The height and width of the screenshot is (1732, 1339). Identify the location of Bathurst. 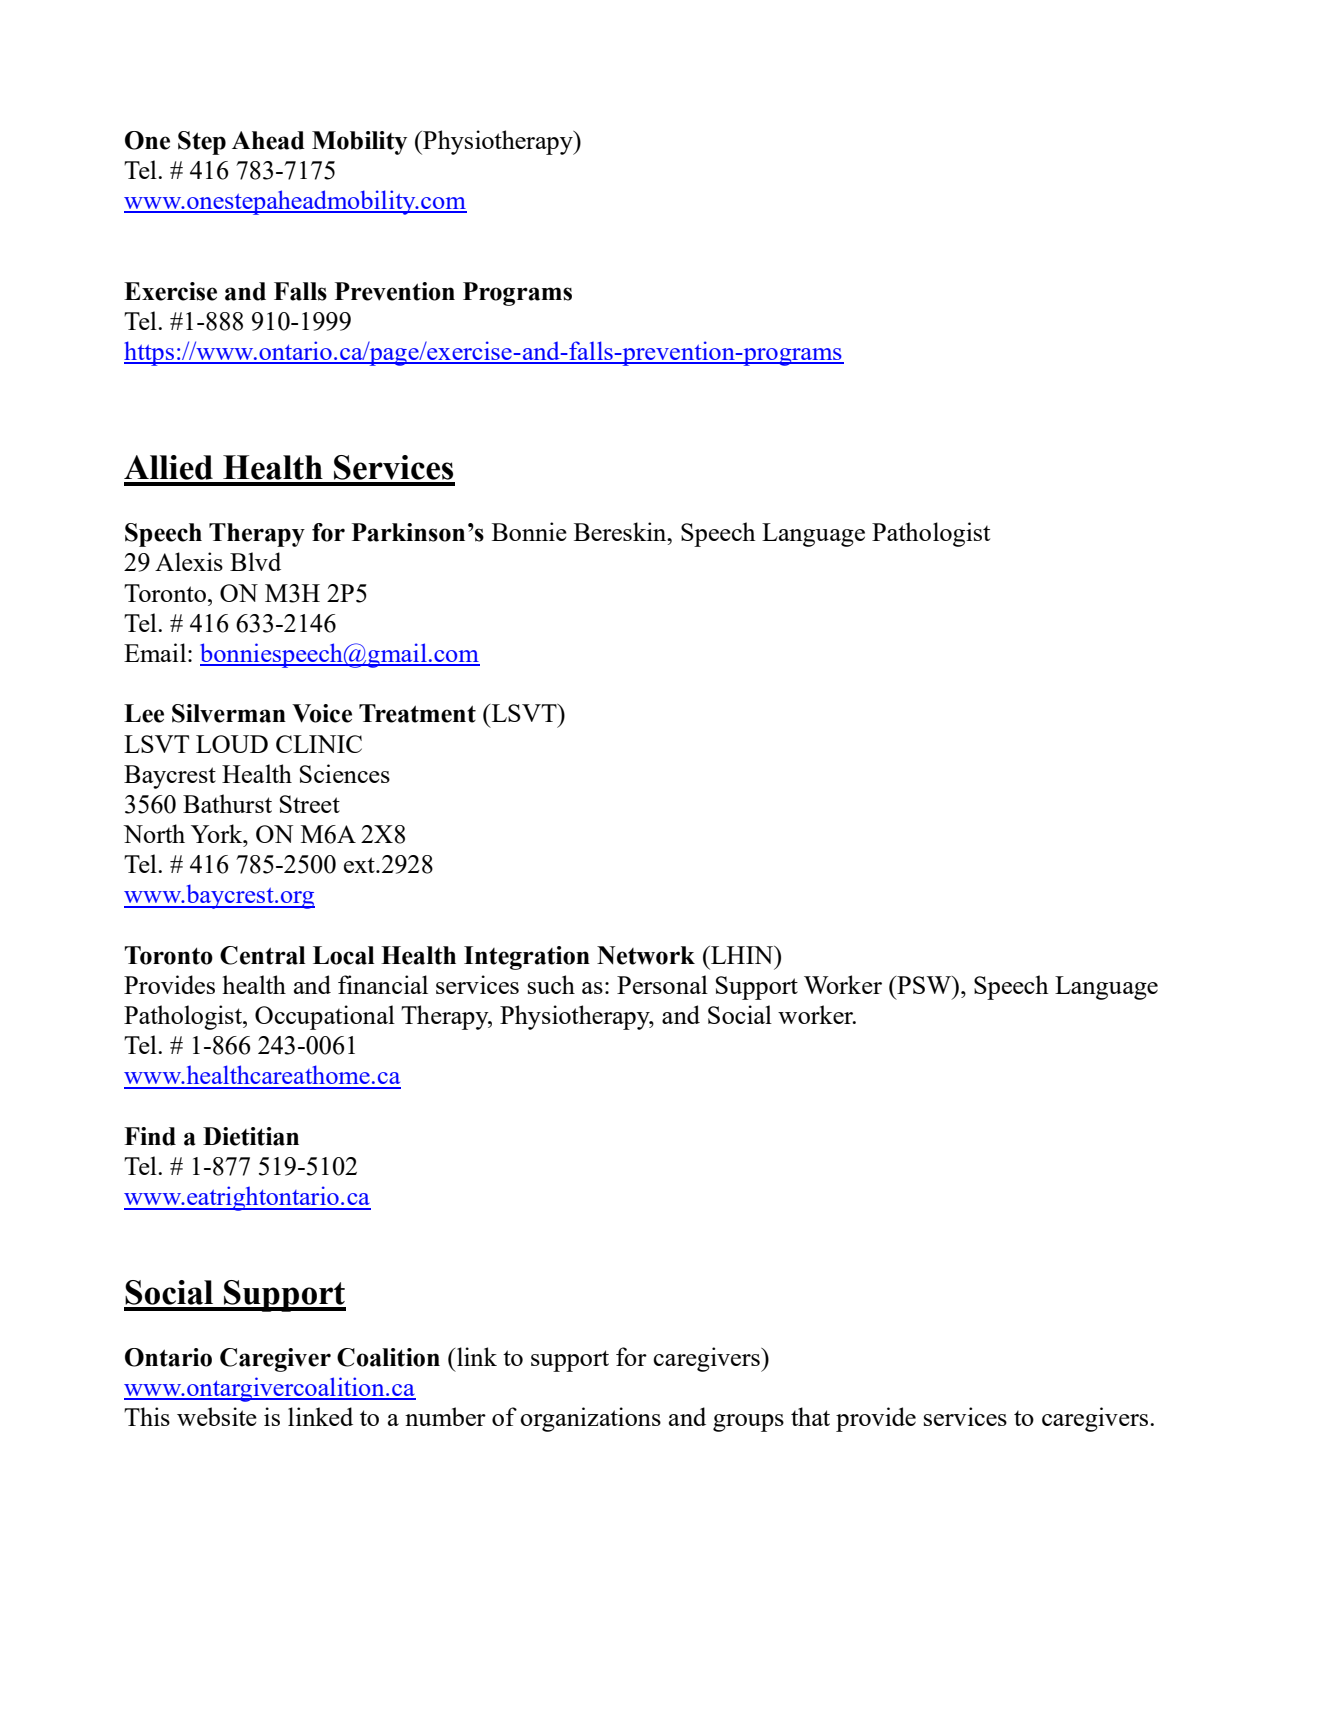
(227, 803).
